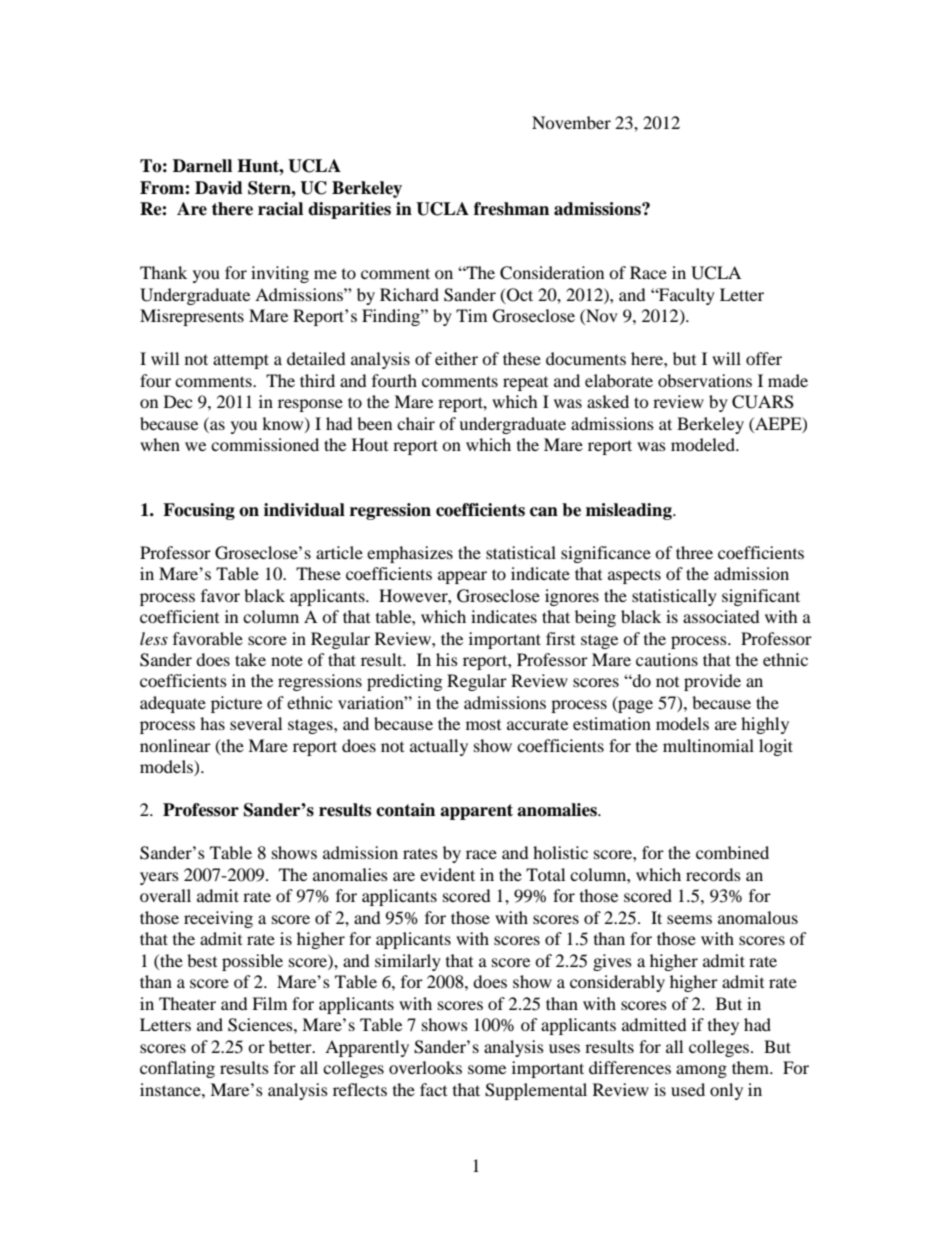  I want to click on Darnell, so click(202, 166).
